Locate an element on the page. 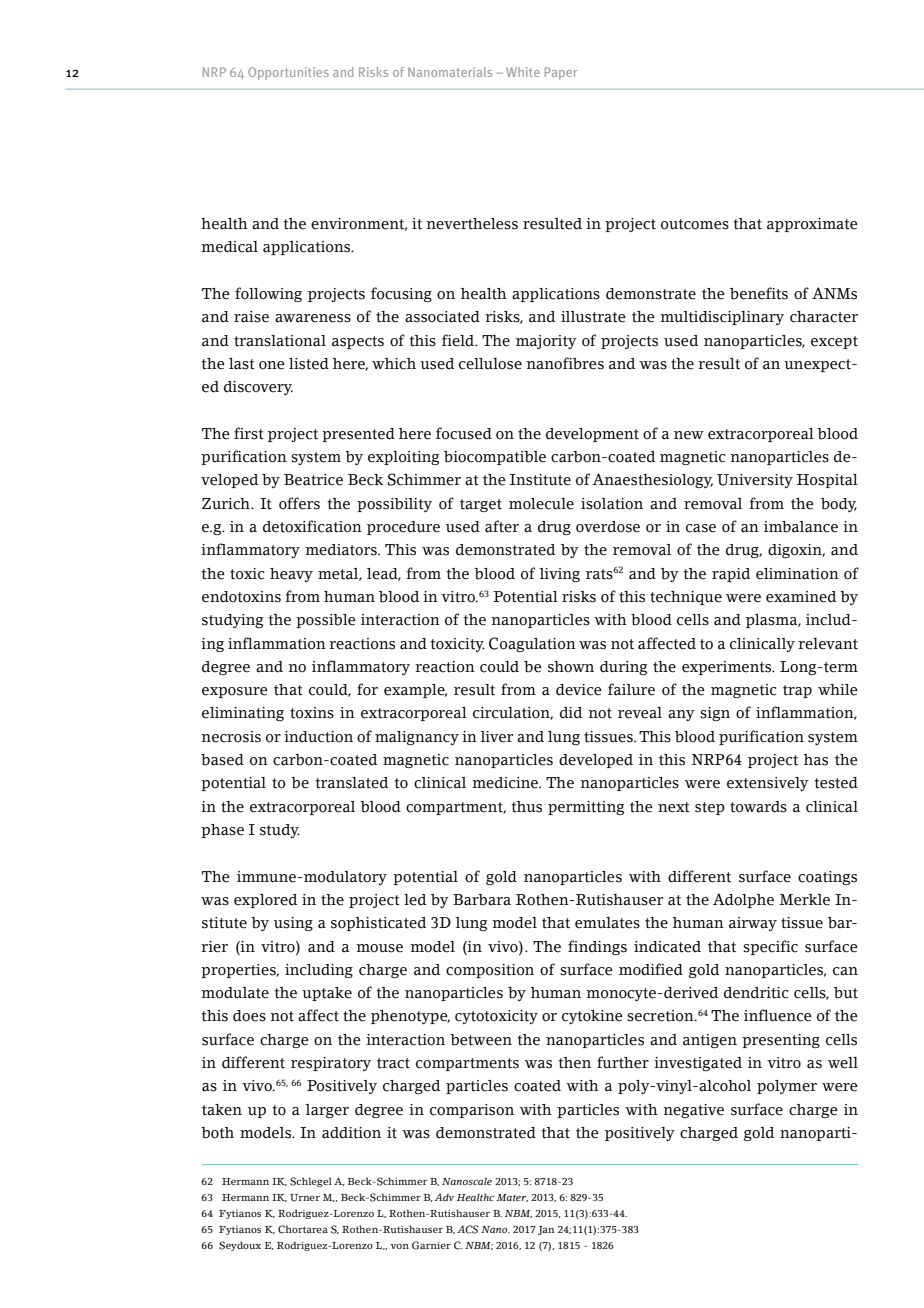 This page has height=1308, width=924. towards is located at coordinates (758, 807).
